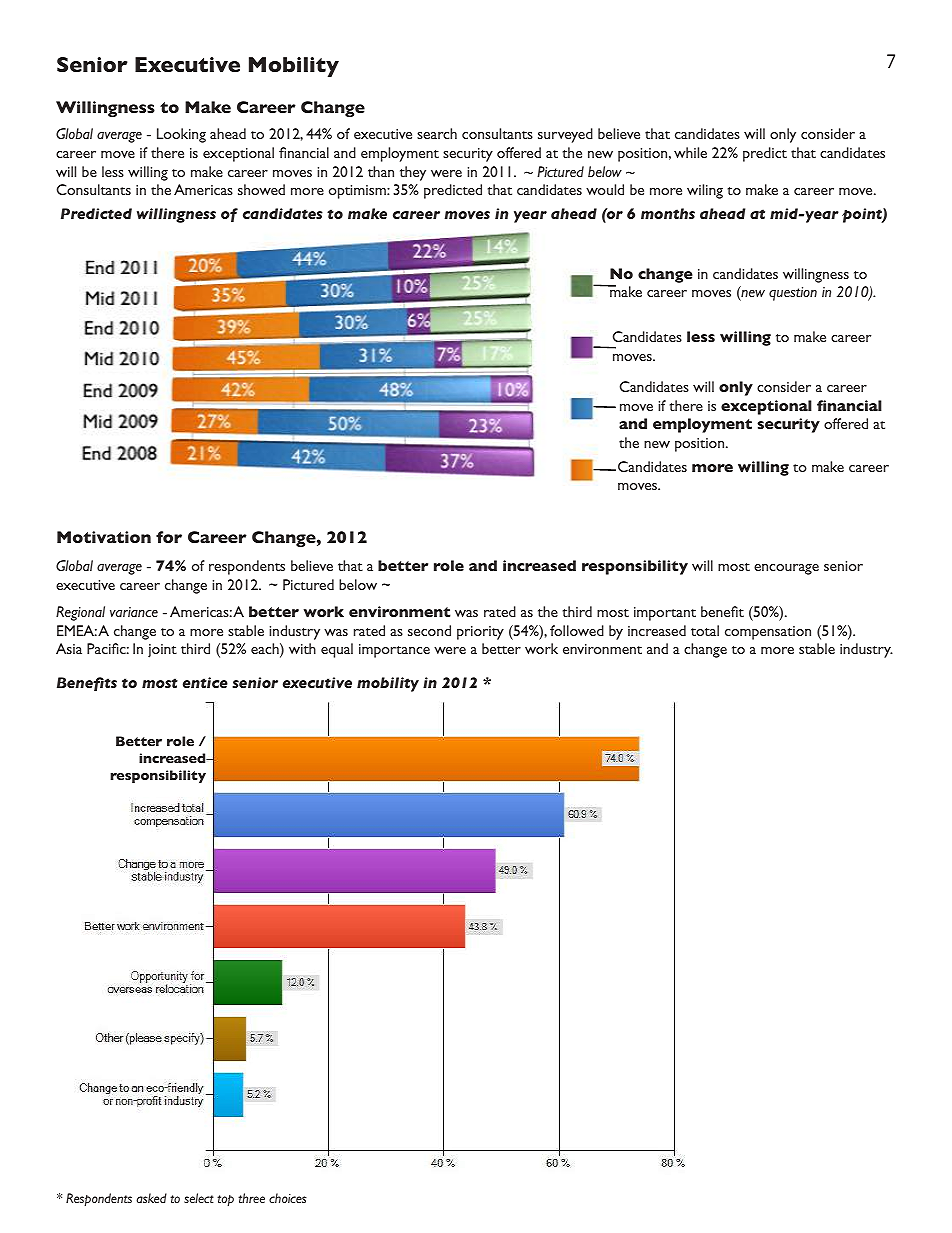  What do you see at coordinates (793, 294) in the screenshot?
I see `question` at bounding box center [793, 294].
